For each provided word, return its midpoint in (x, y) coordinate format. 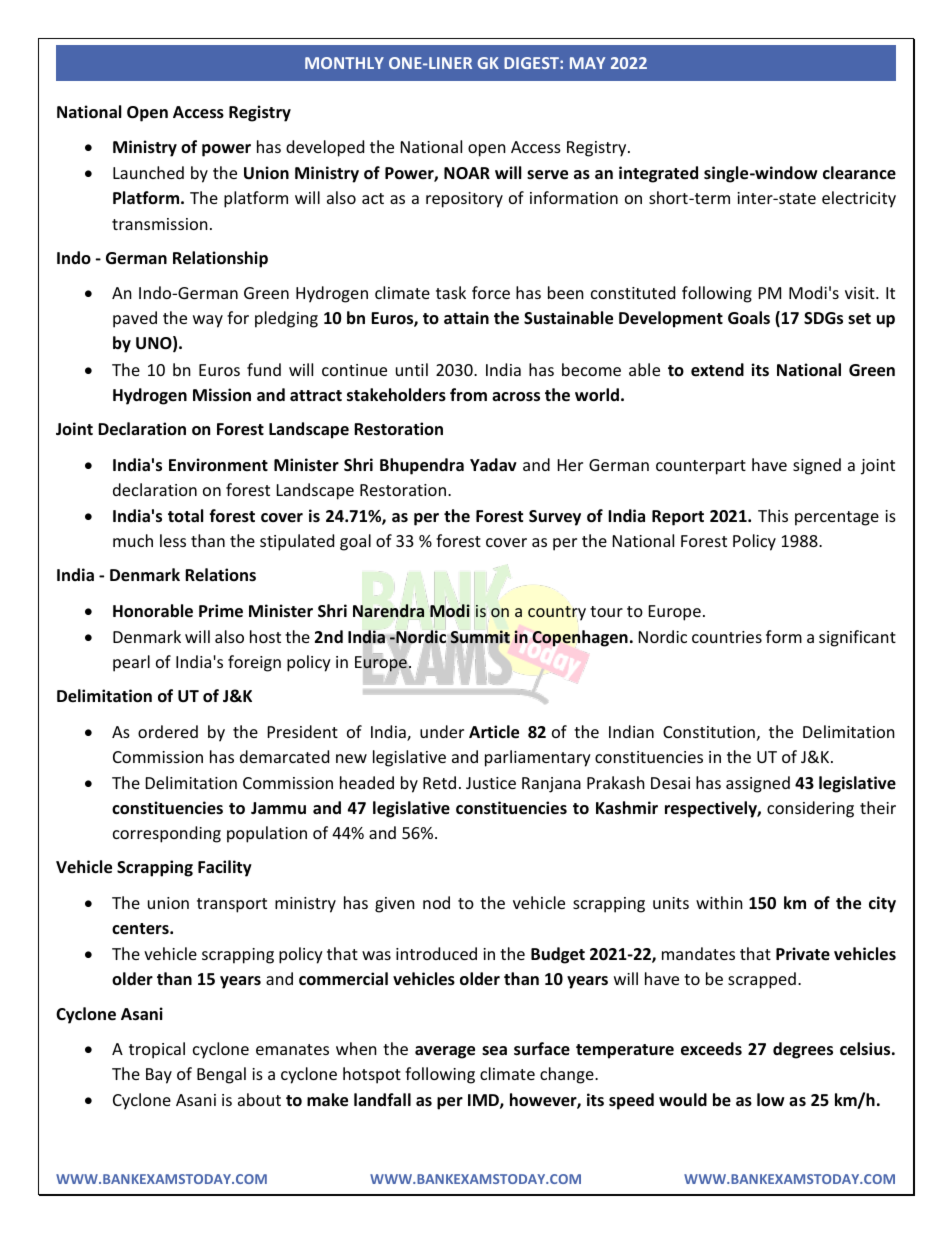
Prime (221, 611)
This (773, 515)
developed (325, 148)
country (557, 613)
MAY (587, 63)
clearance (859, 173)
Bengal (221, 1075)
